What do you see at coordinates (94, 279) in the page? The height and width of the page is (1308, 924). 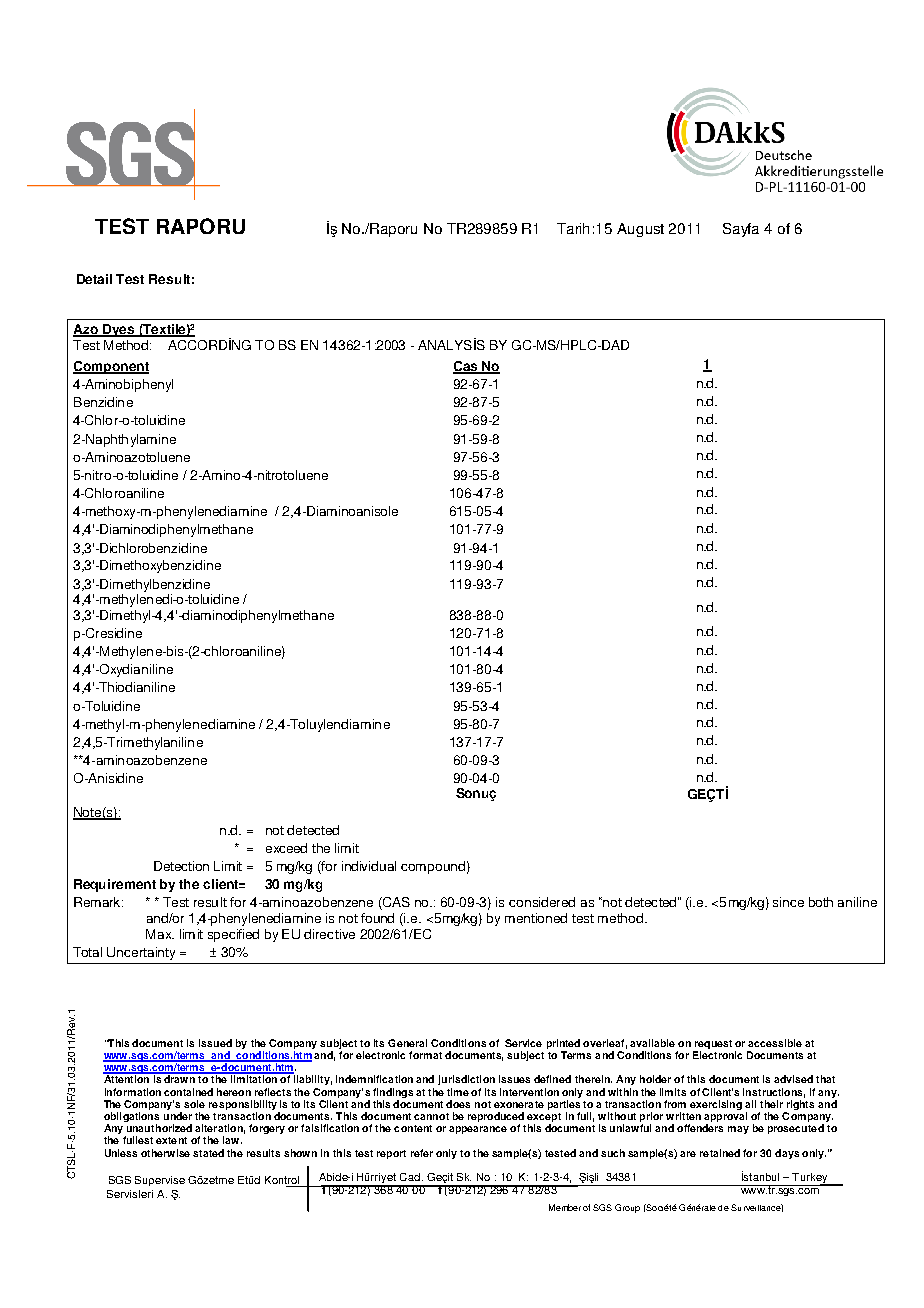 I see `Detail` at bounding box center [94, 279].
